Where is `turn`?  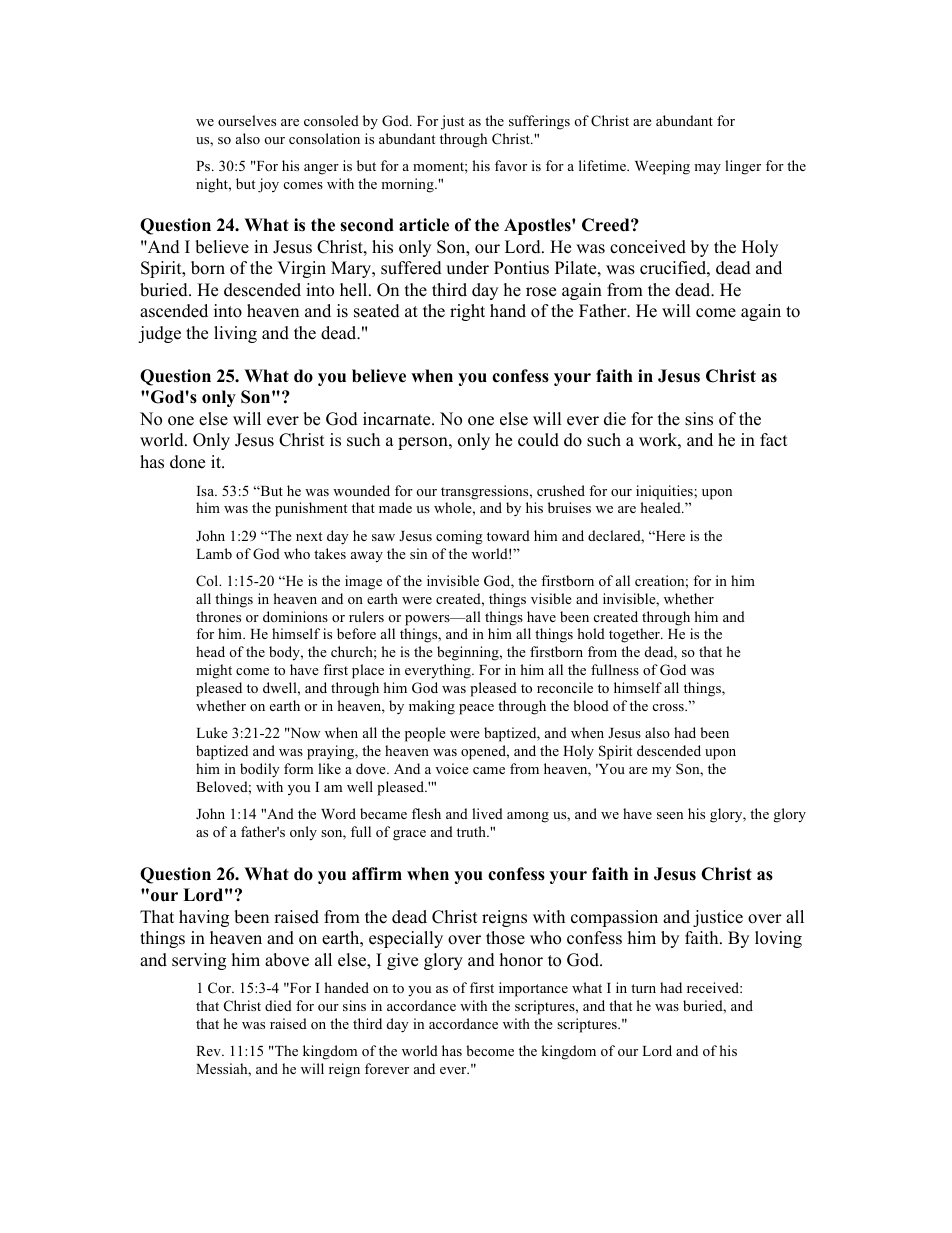 turn is located at coordinates (643, 988).
